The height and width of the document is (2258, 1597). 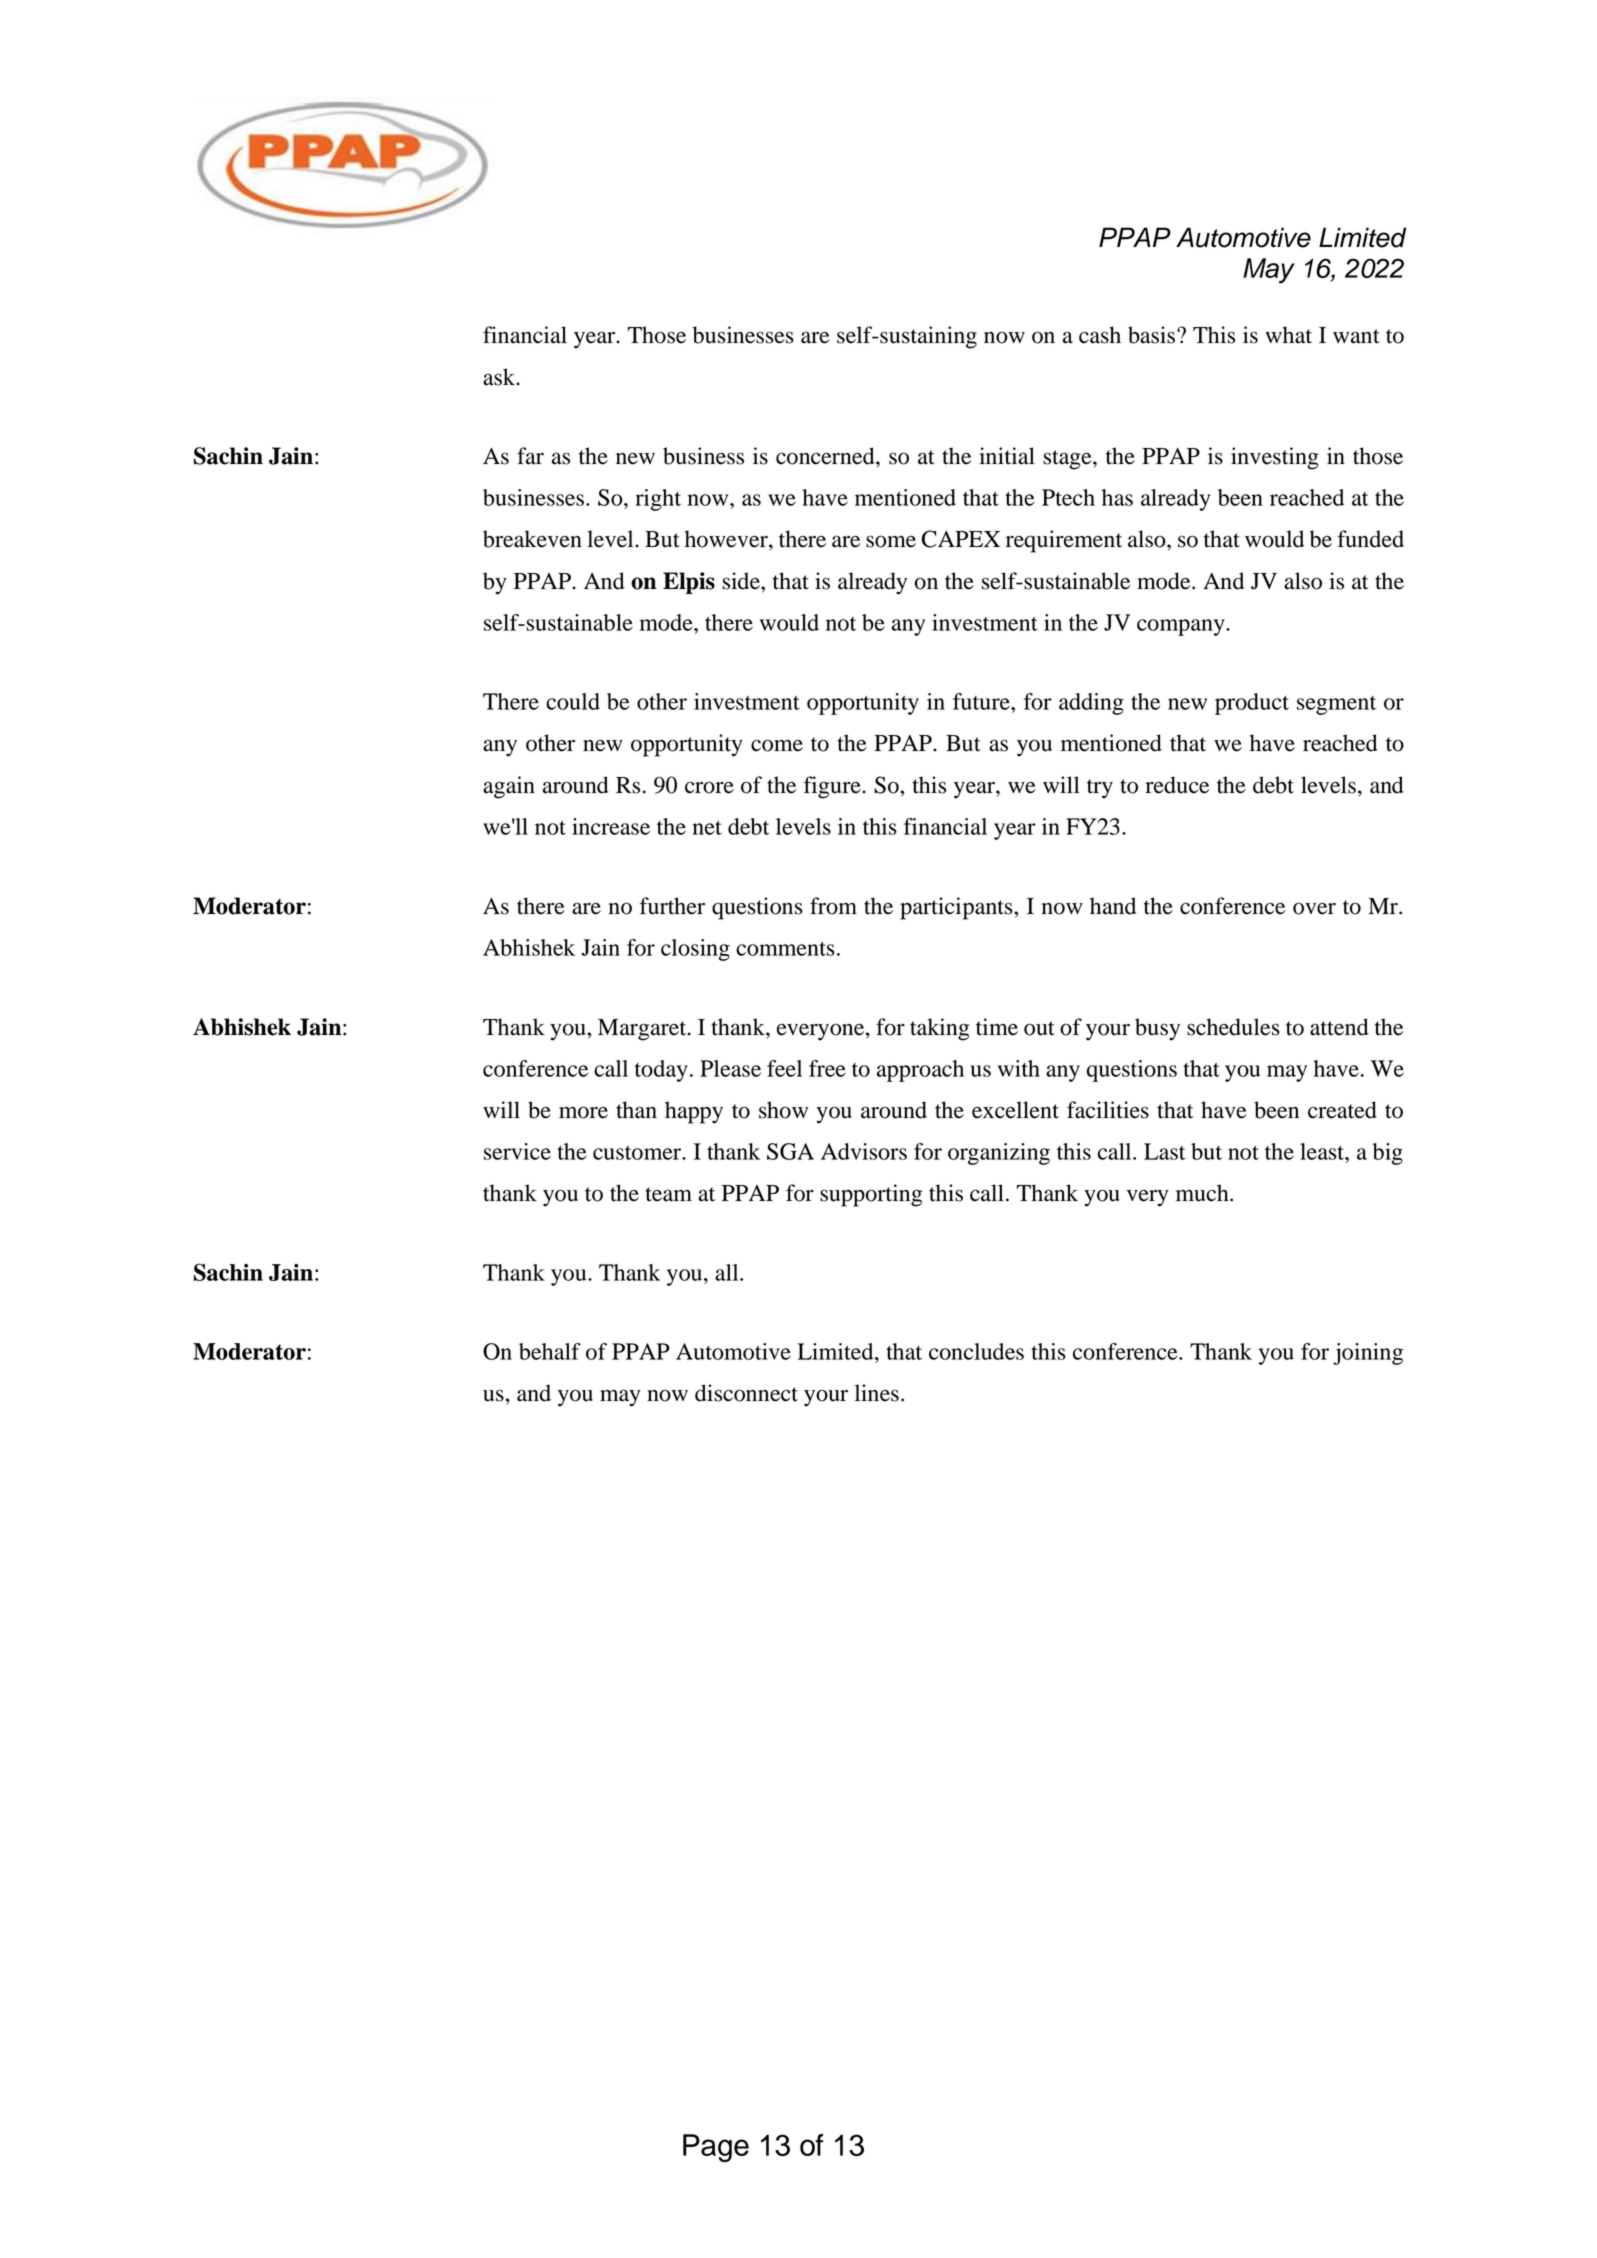 What do you see at coordinates (643, 1030) in the document?
I see `Margaret` at bounding box center [643, 1030].
